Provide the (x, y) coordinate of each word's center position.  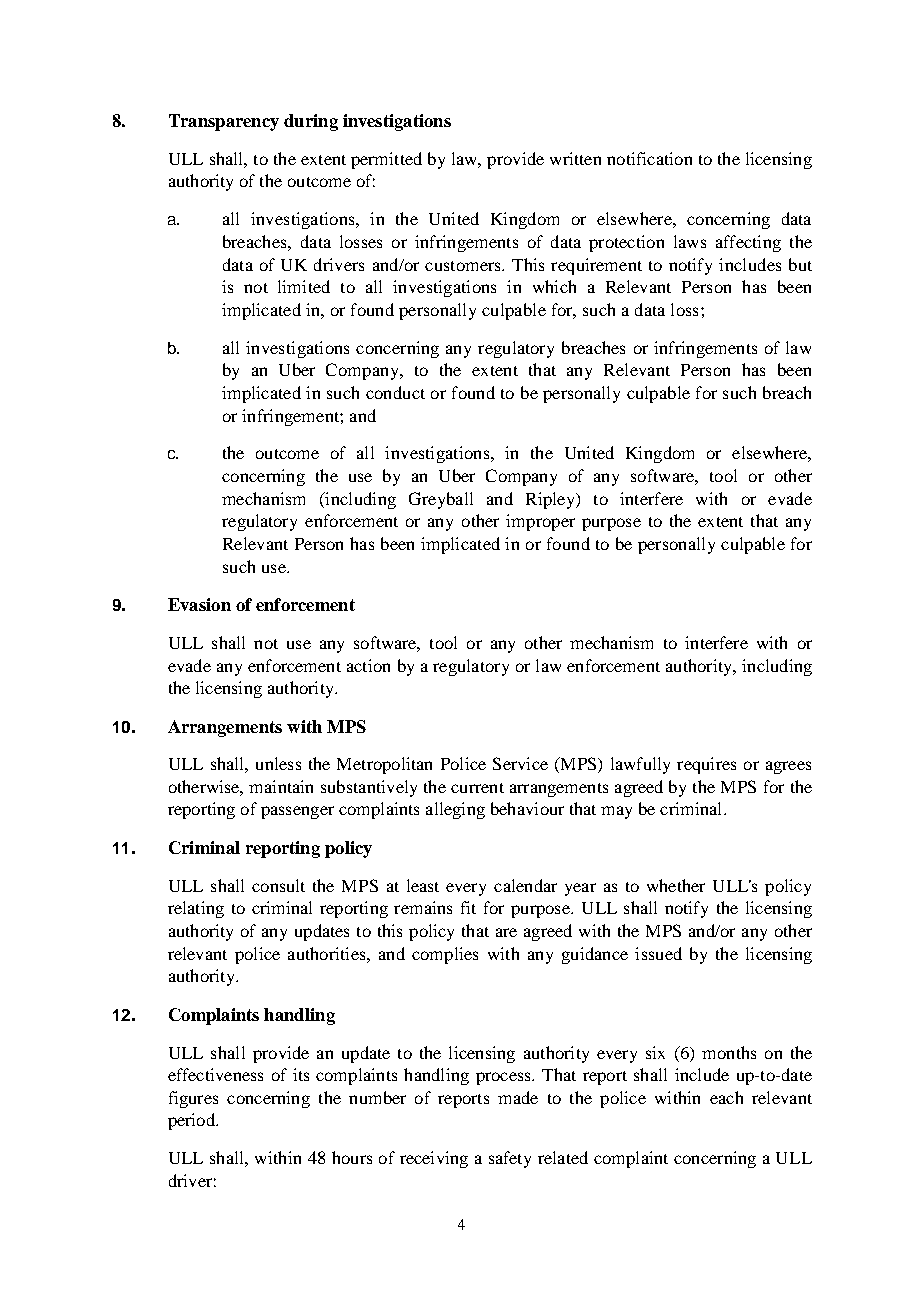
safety (510, 1159)
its (301, 1074)
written (575, 158)
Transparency (224, 122)
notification (649, 158)
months (729, 1052)
